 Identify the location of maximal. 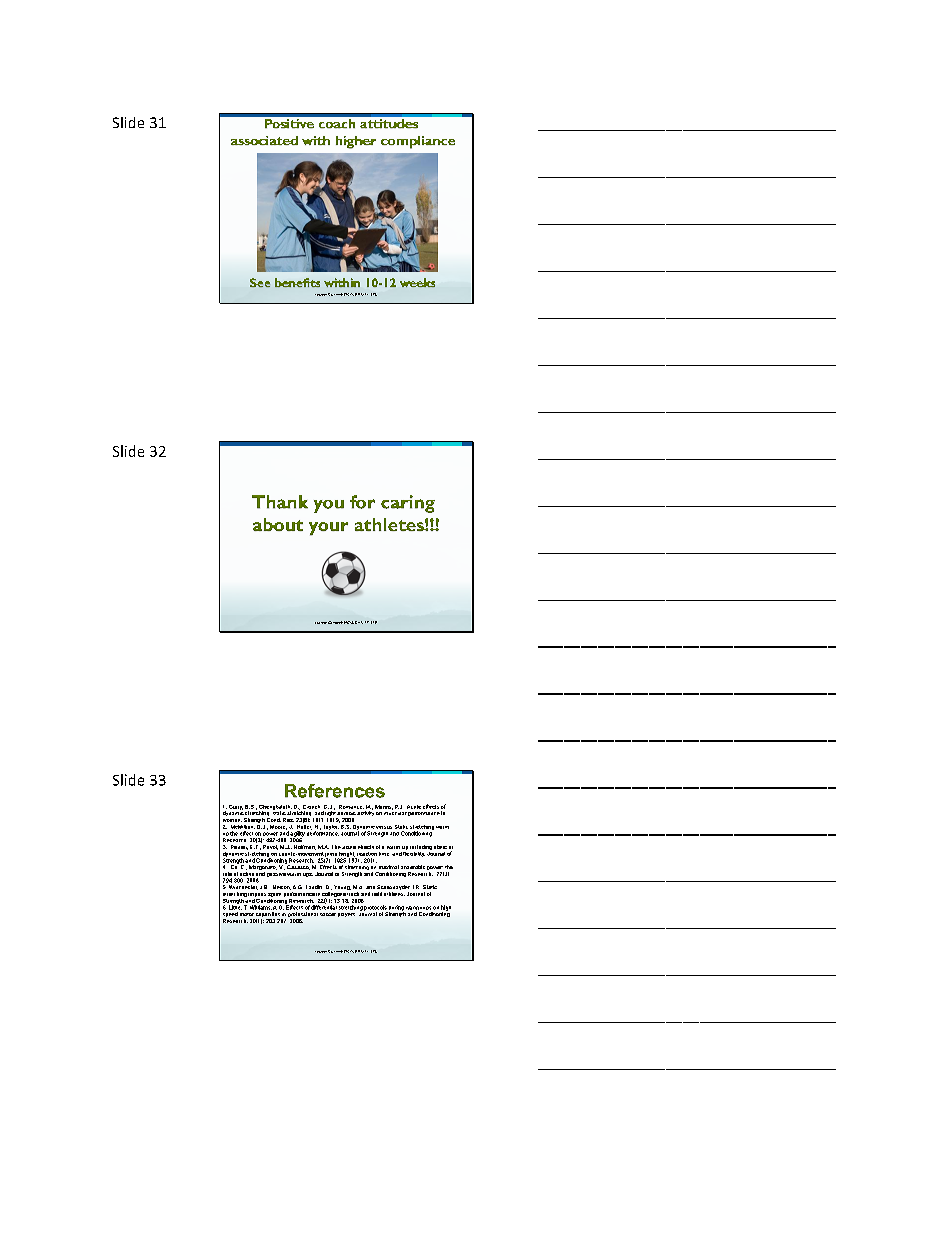
(389, 867).
